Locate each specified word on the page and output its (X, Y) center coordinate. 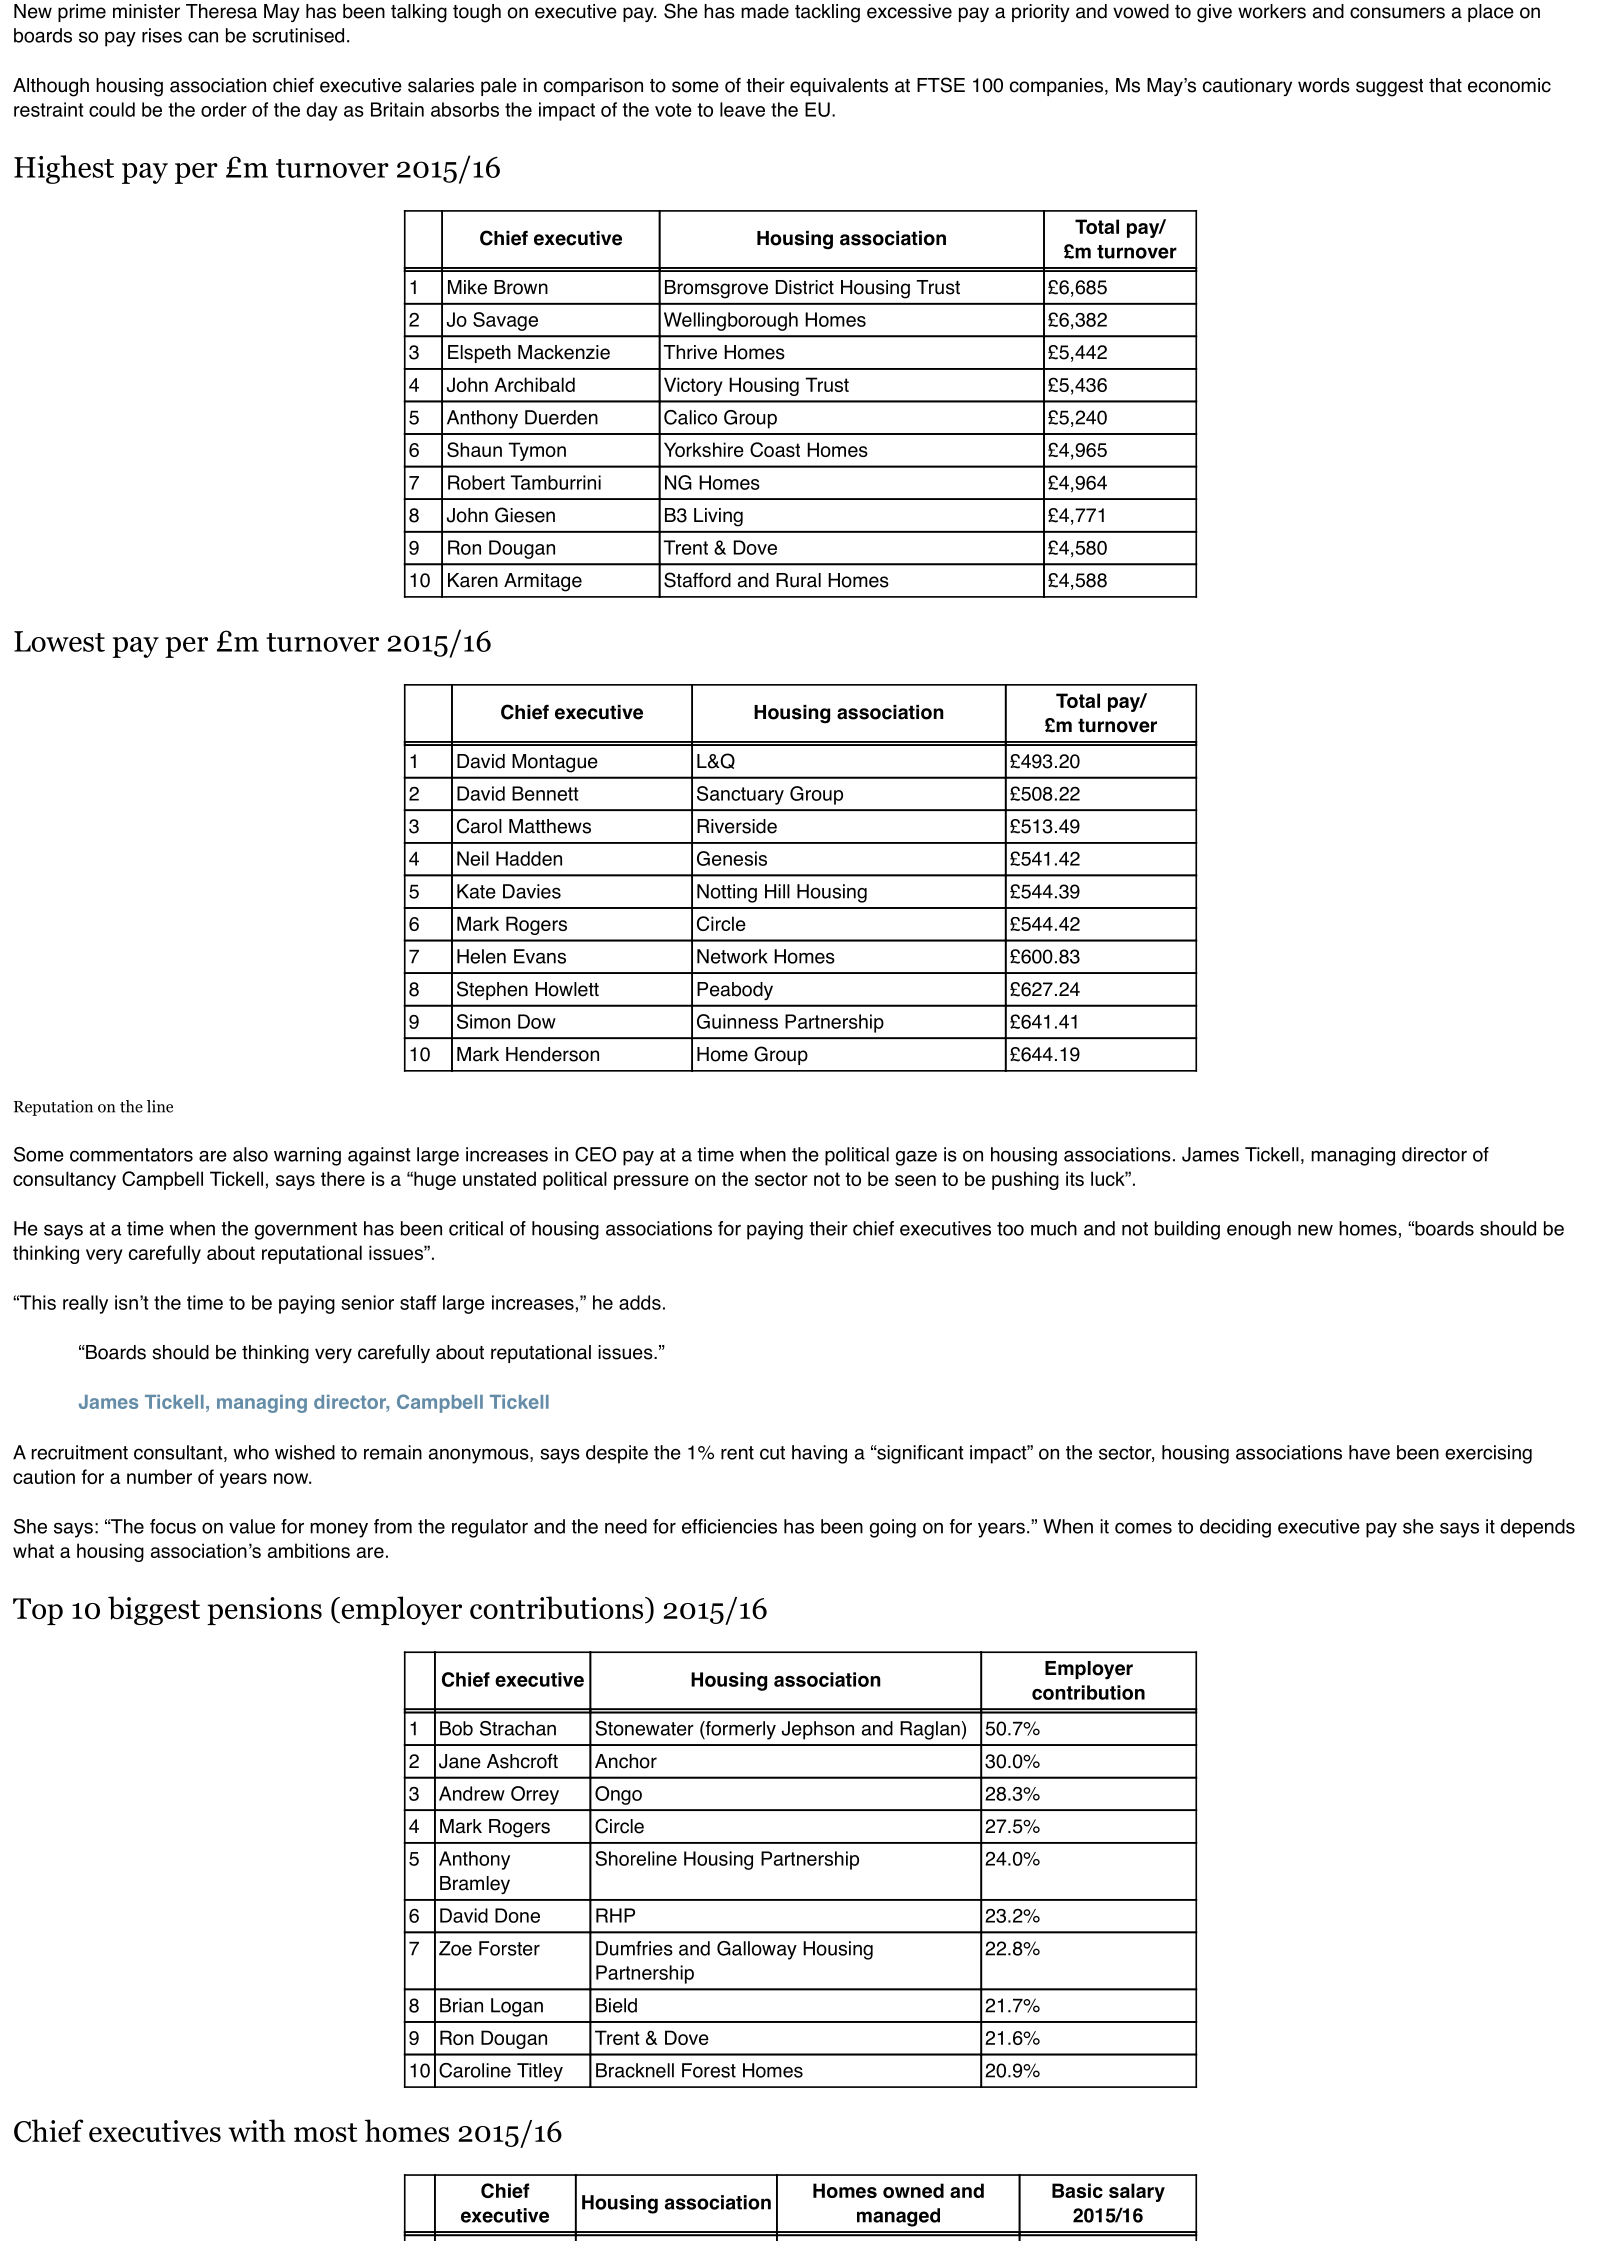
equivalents (839, 87)
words (1324, 85)
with (257, 2130)
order (224, 109)
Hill (777, 891)
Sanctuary (740, 795)
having (819, 1454)
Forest (709, 2070)
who (251, 1452)
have (1369, 1452)
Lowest (59, 641)
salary (1137, 2192)
